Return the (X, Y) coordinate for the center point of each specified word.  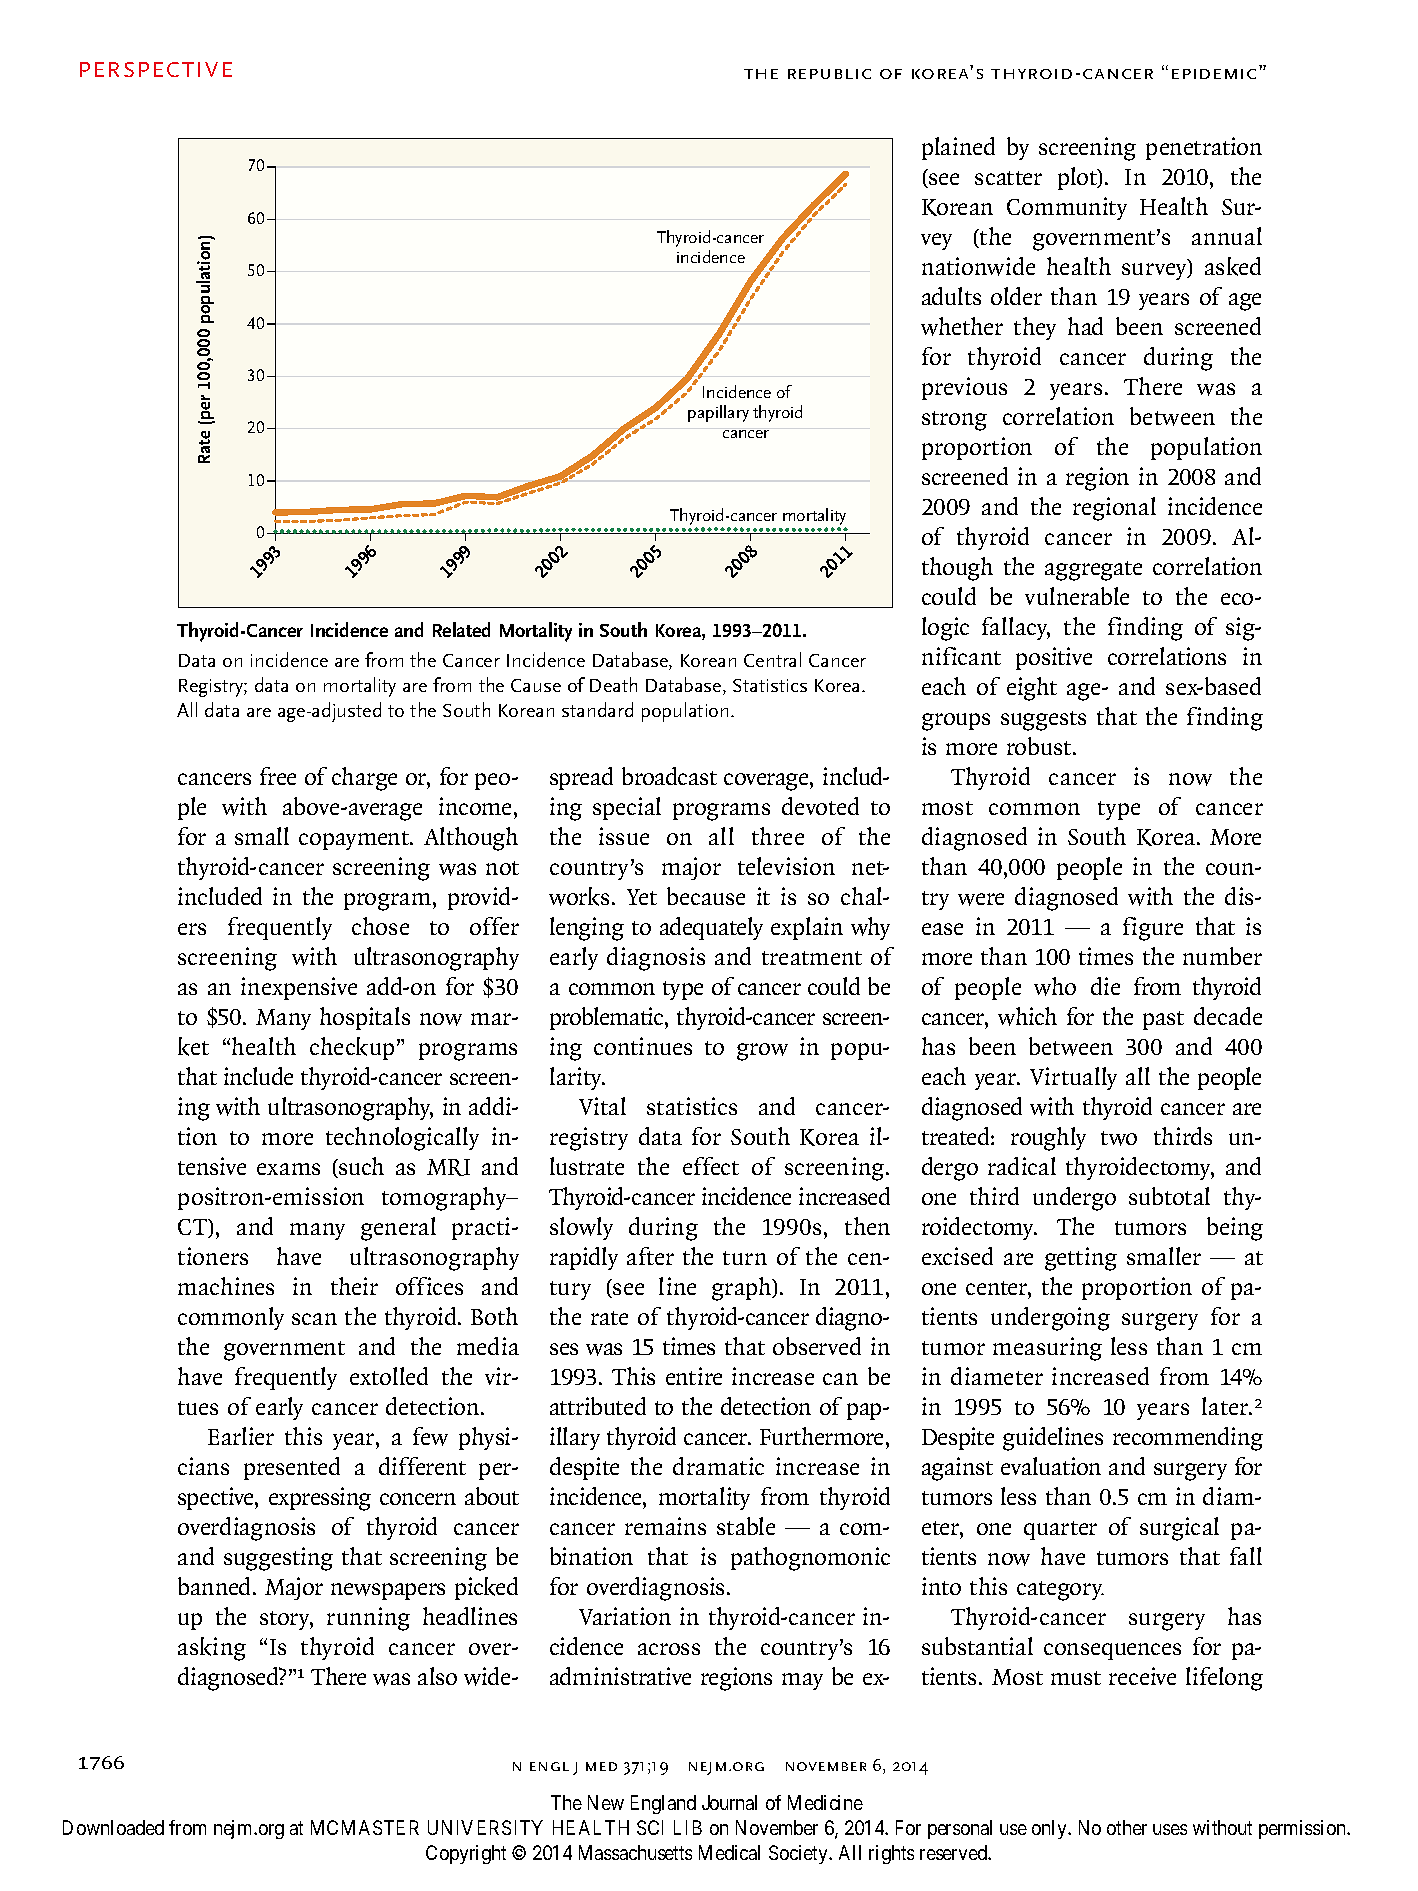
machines (226, 1286)
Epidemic (1214, 74)
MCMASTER (365, 1827)
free (278, 776)
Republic (829, 74)
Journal (729, 1802)
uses (1170, 1829)
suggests (1043, 721)
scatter (1008, 178)
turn (745, 1258)
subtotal (1169, 1196)
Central (772, 659)
